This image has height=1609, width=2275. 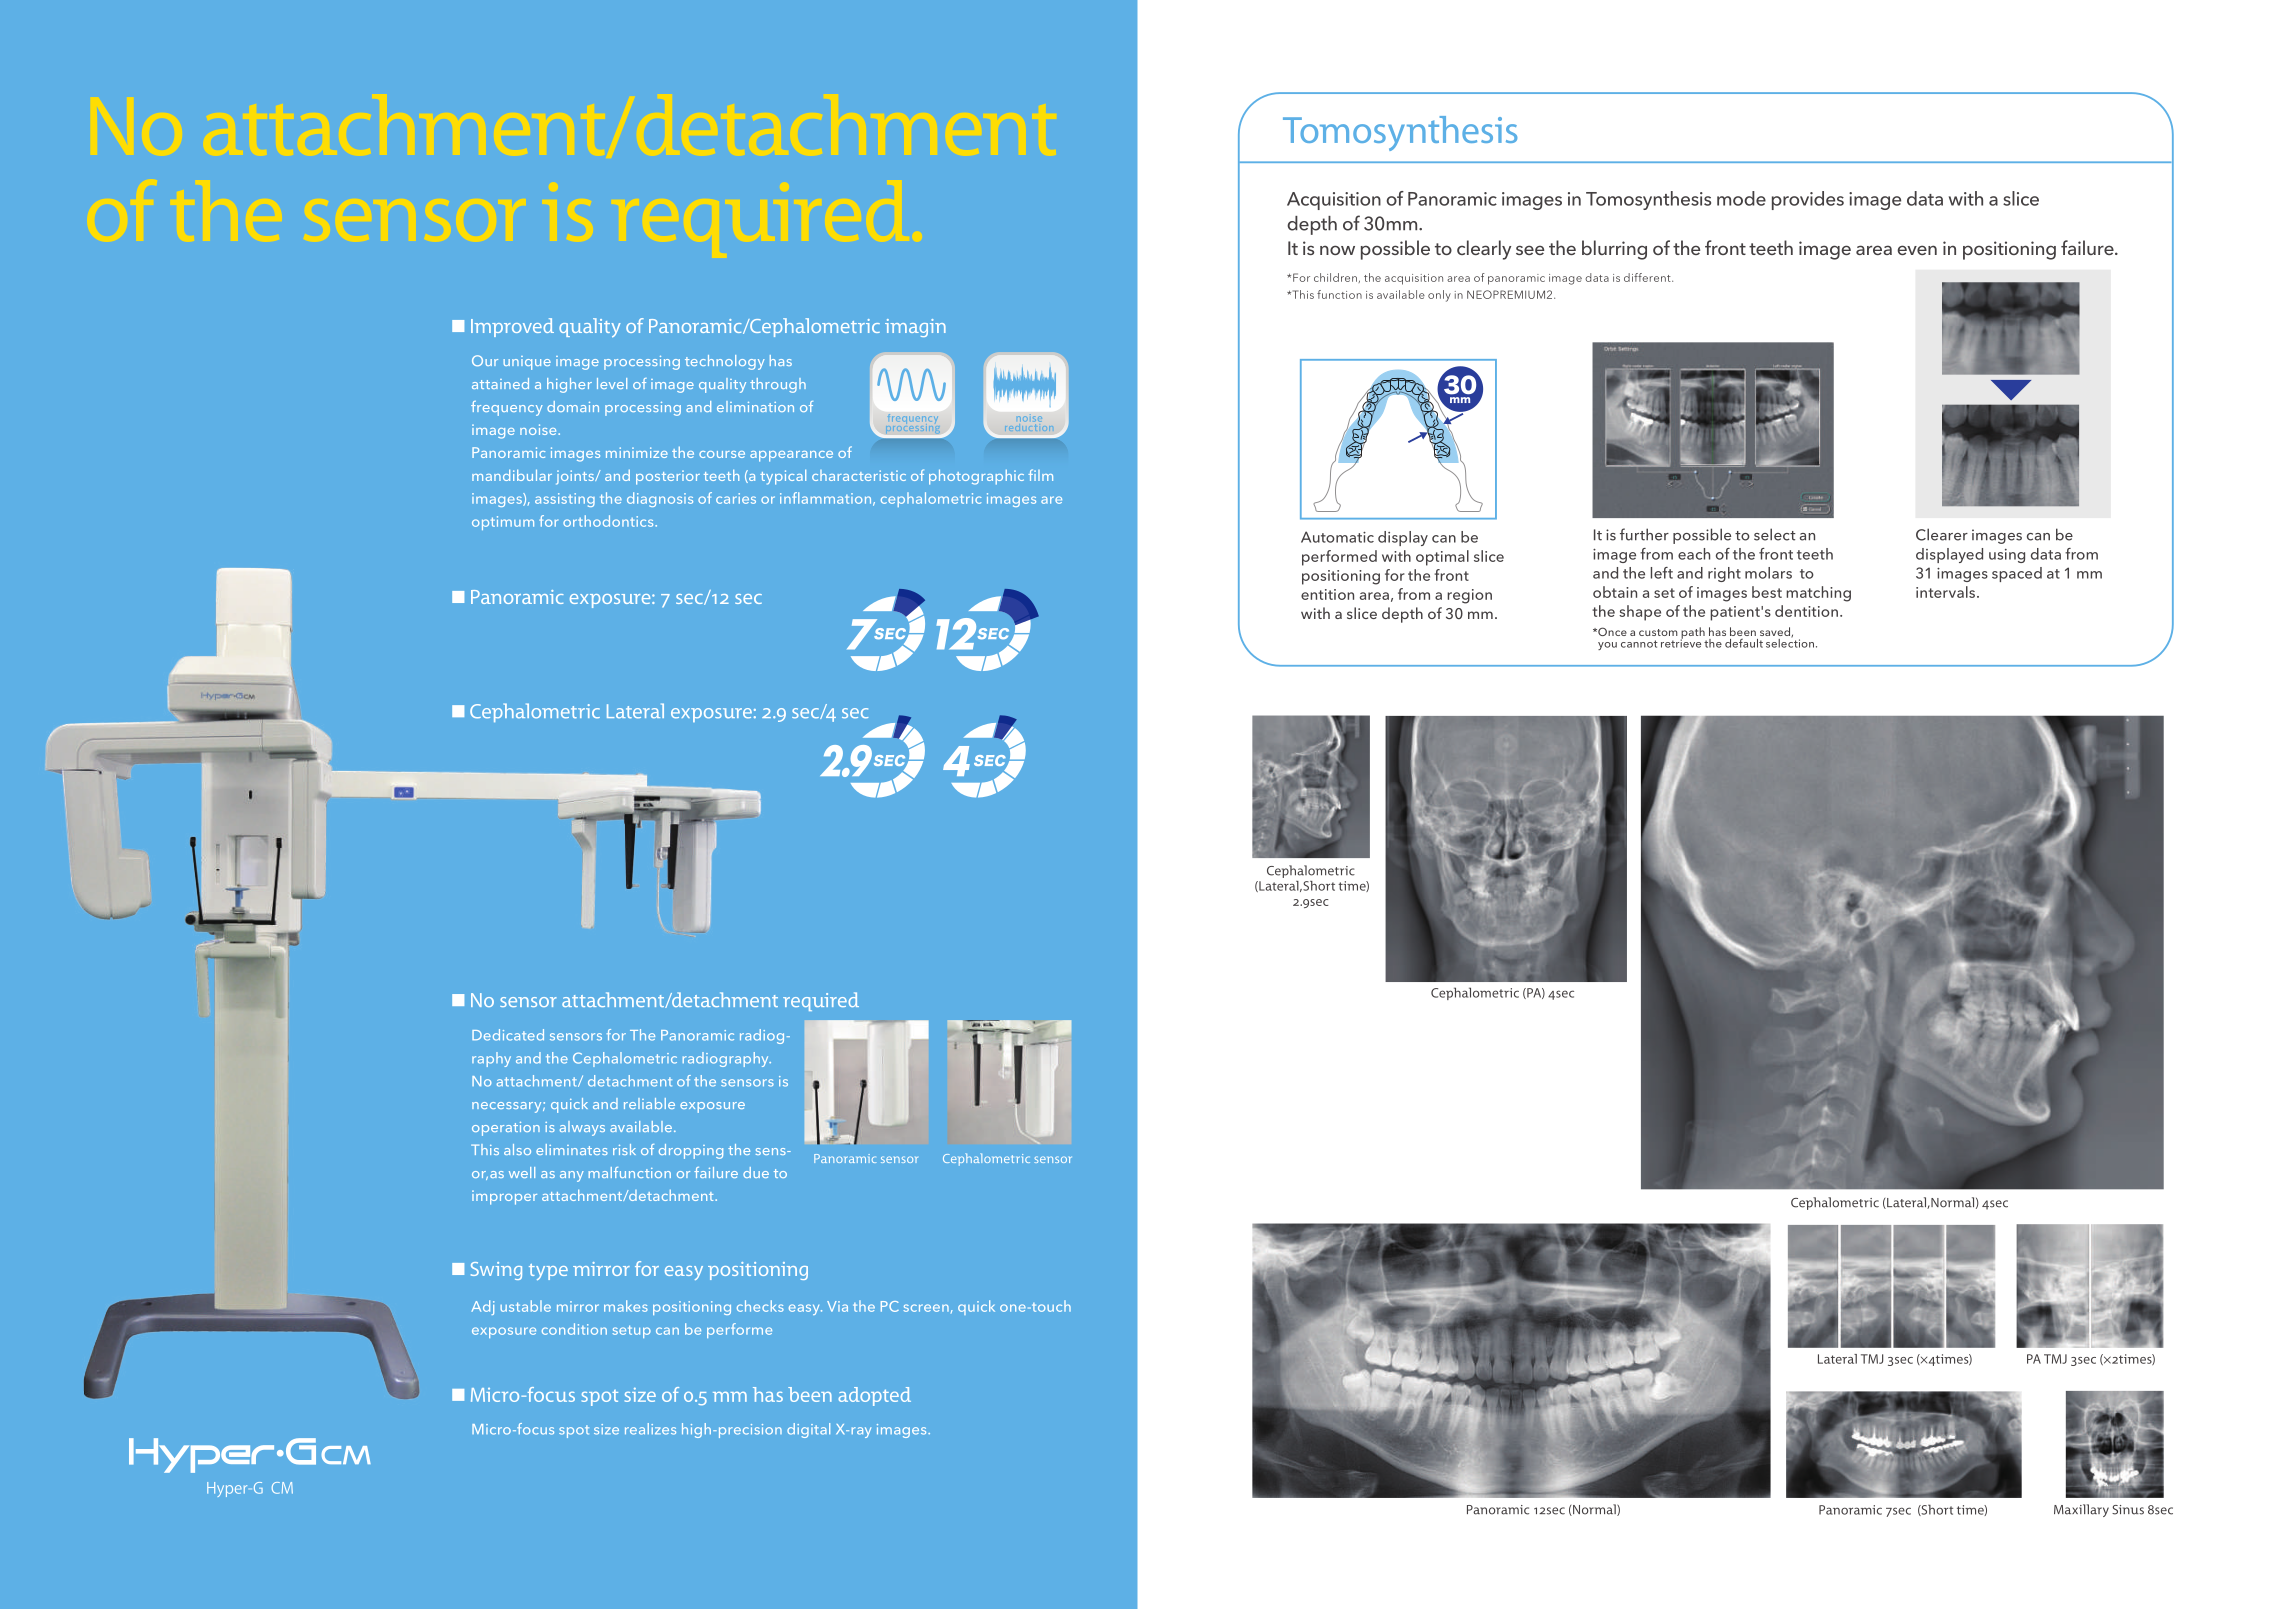 What do you see at coordinates (1744, 643) in the image?
I see `default` at bounding box center [1744, 643].
